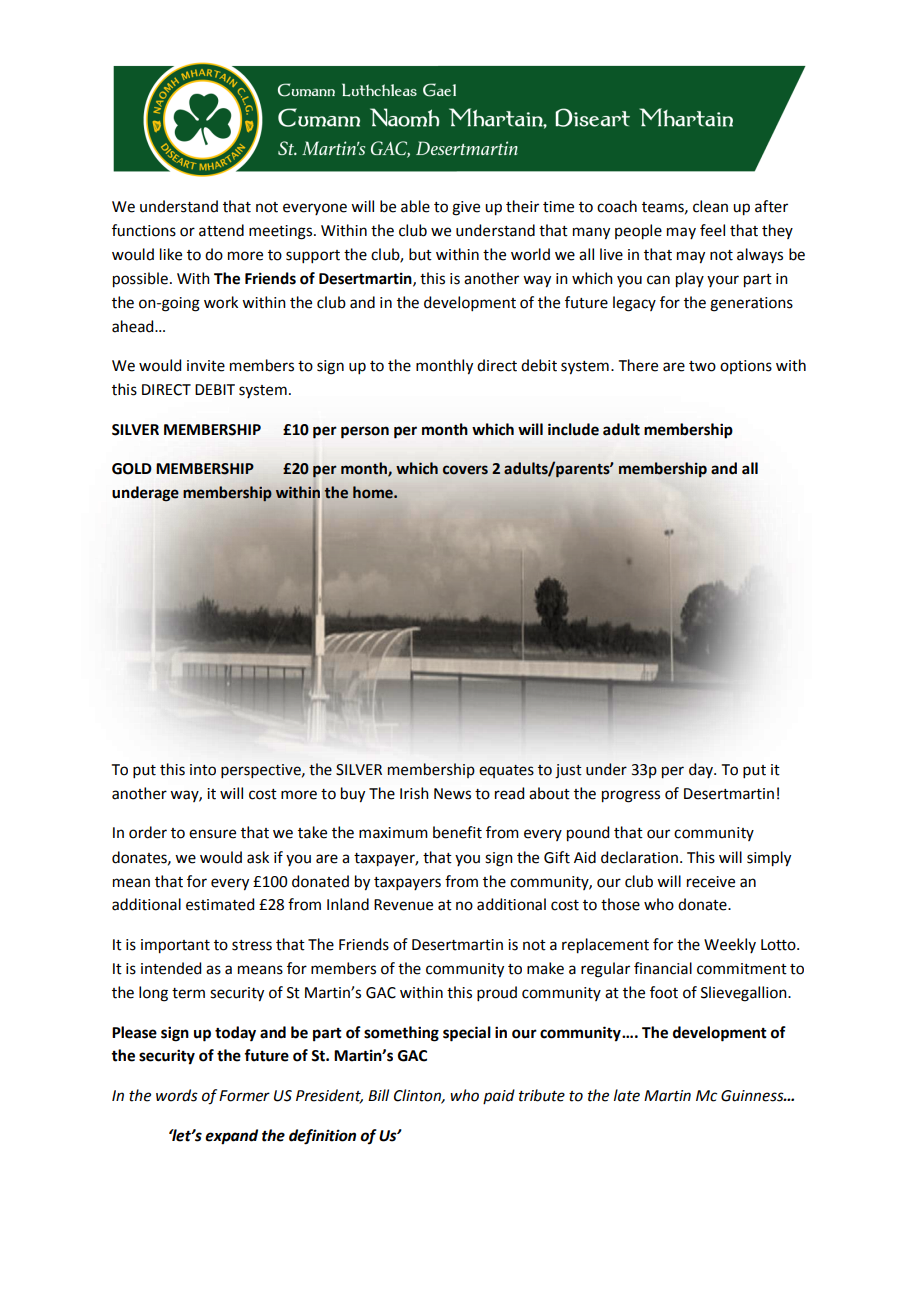 The height and width of the page is (1308, 924). Describe the element at coordinates (177, 1095) in the page. I see `words` at that location.
